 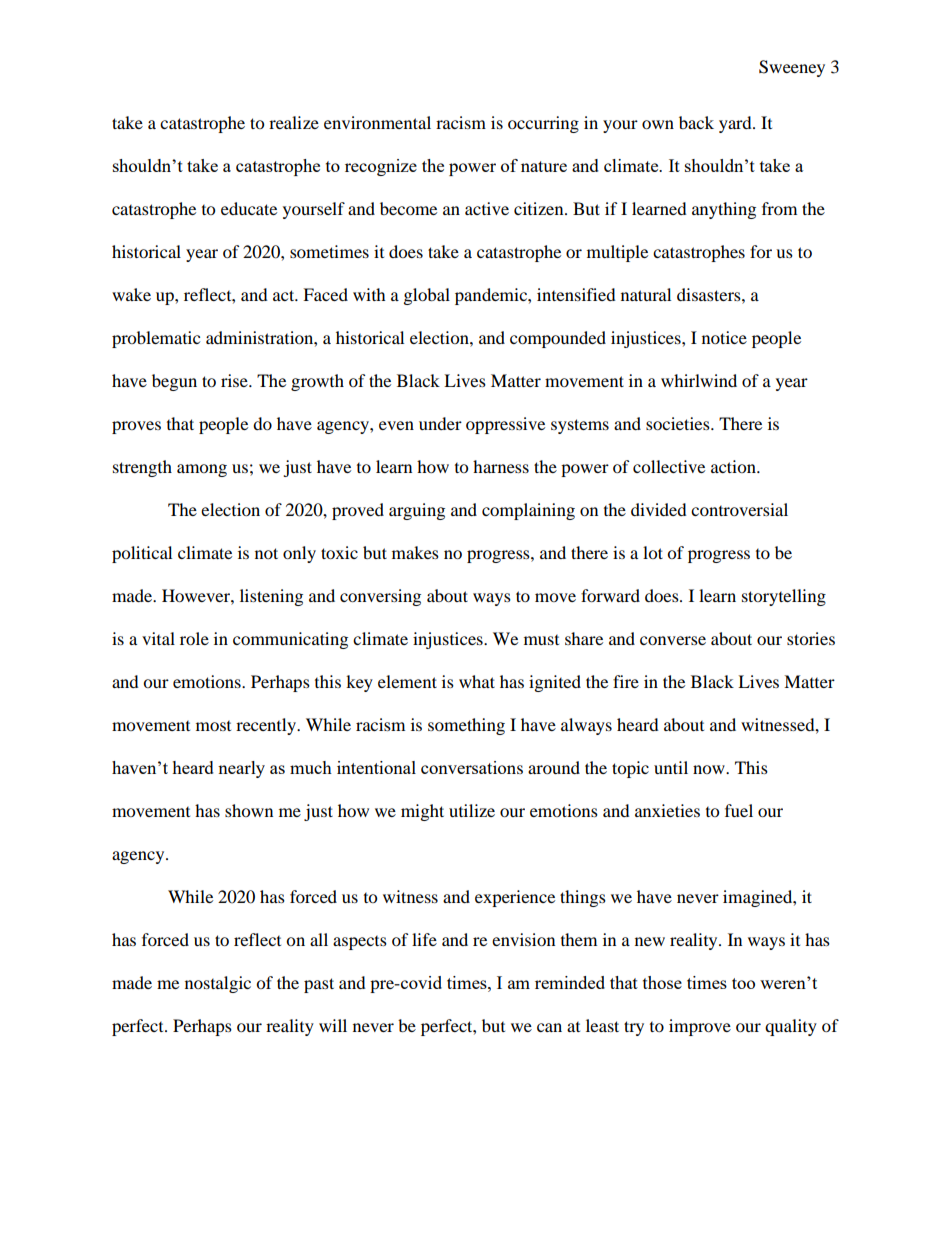 What do you see at coordinates (736, 124) in the document?
I see `yard` at bounding box center [736, 124].
